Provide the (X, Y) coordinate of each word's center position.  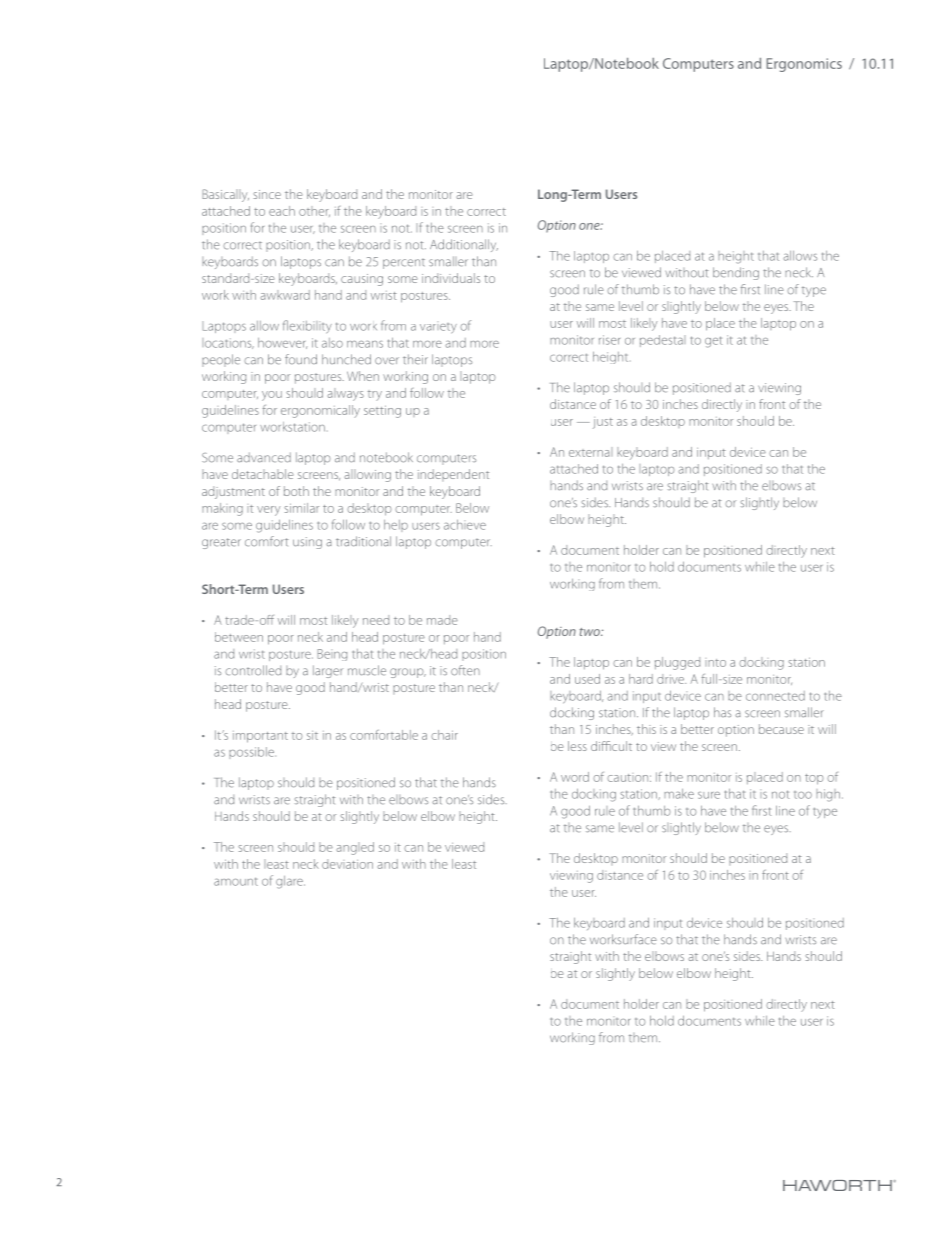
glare (290, 882)
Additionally (464, 245)
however (282, 343)
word (575, 777)
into (715, 663)
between (239, 637)
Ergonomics (804, 65)
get (713, 342)
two (591, 632)
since (267, 194)
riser (609, 340)
